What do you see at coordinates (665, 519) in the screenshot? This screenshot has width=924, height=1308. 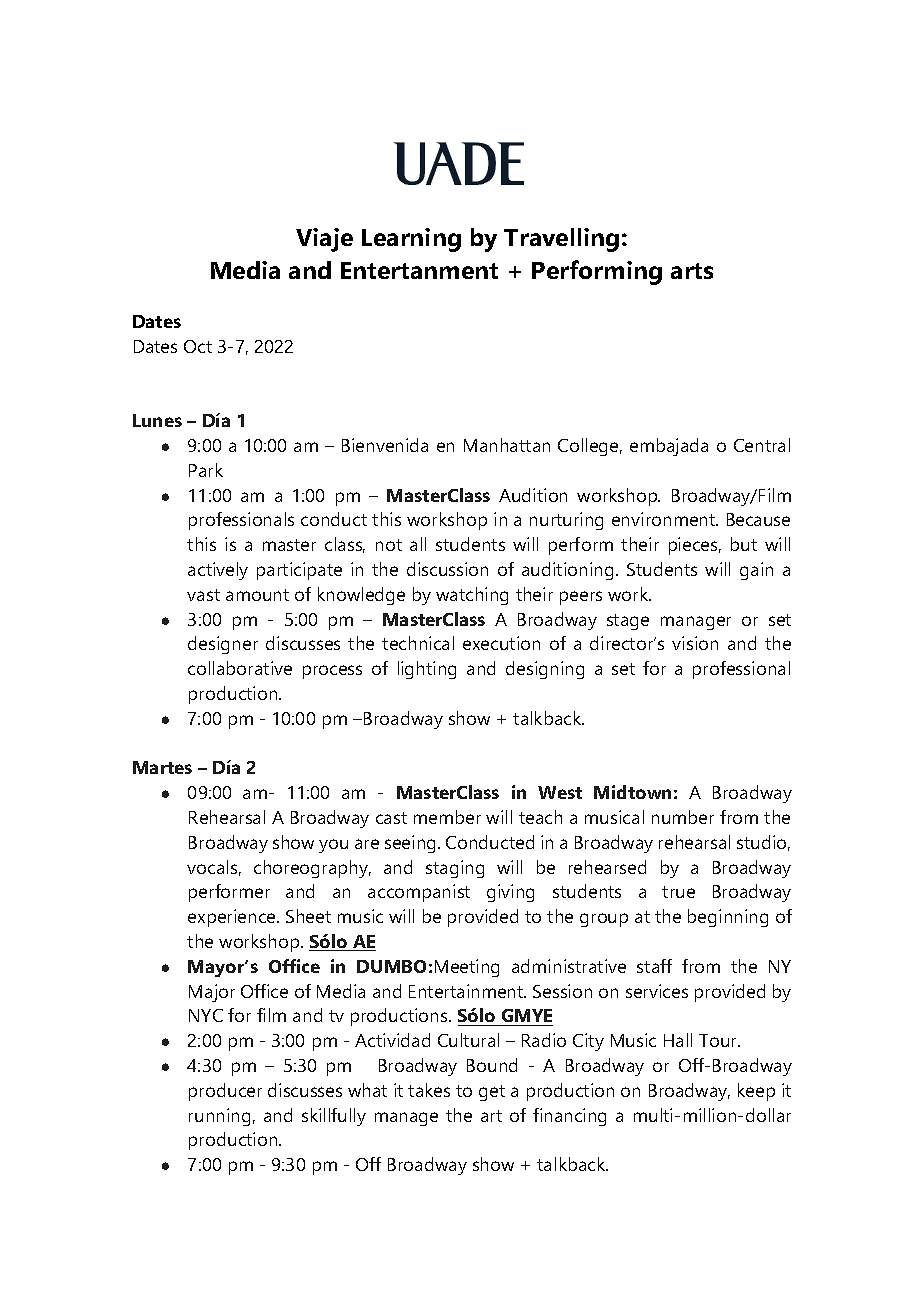 I see `environment` at bounding box center [665, 519].
